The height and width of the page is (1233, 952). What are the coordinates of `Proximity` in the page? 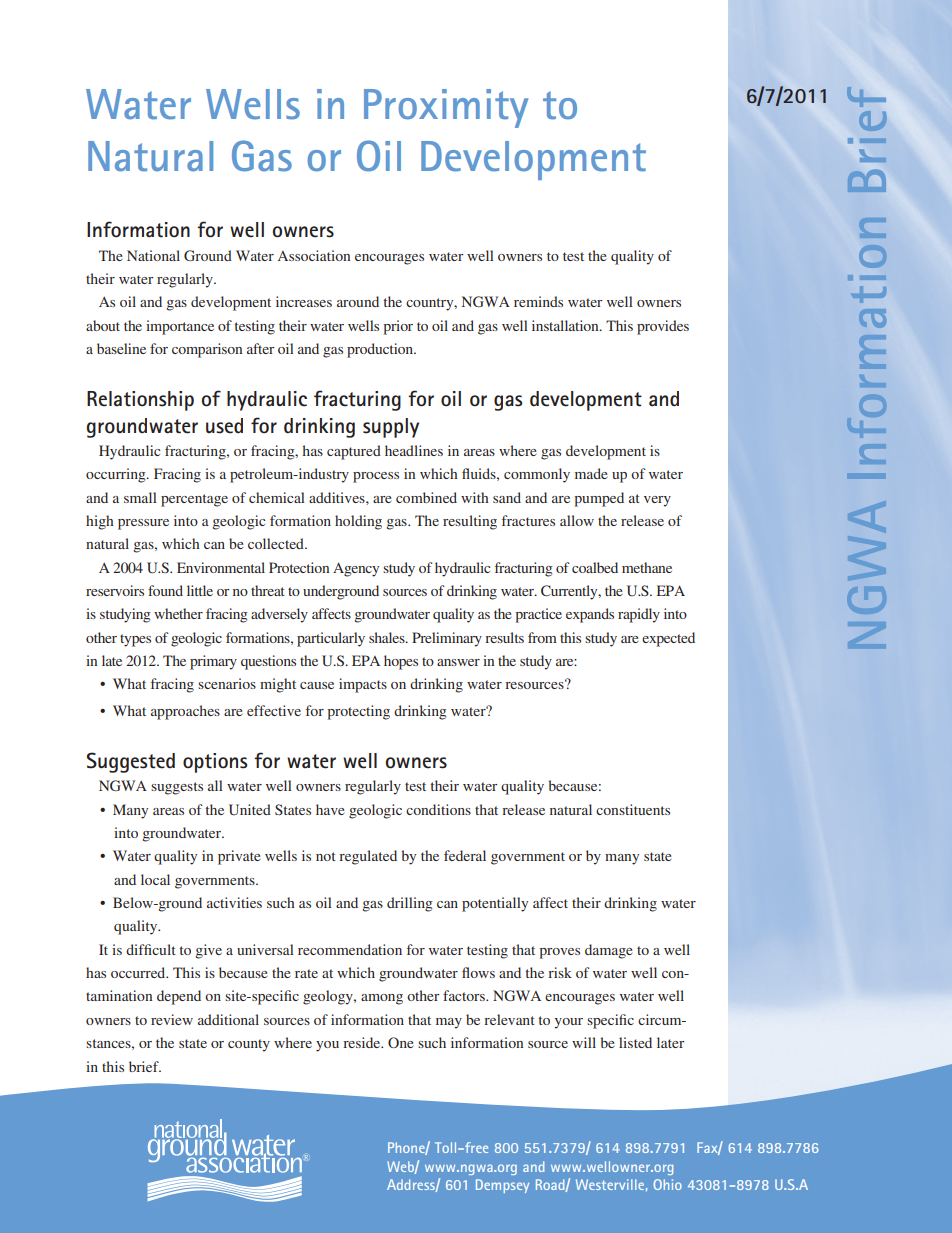 It's located at (446, 108).
